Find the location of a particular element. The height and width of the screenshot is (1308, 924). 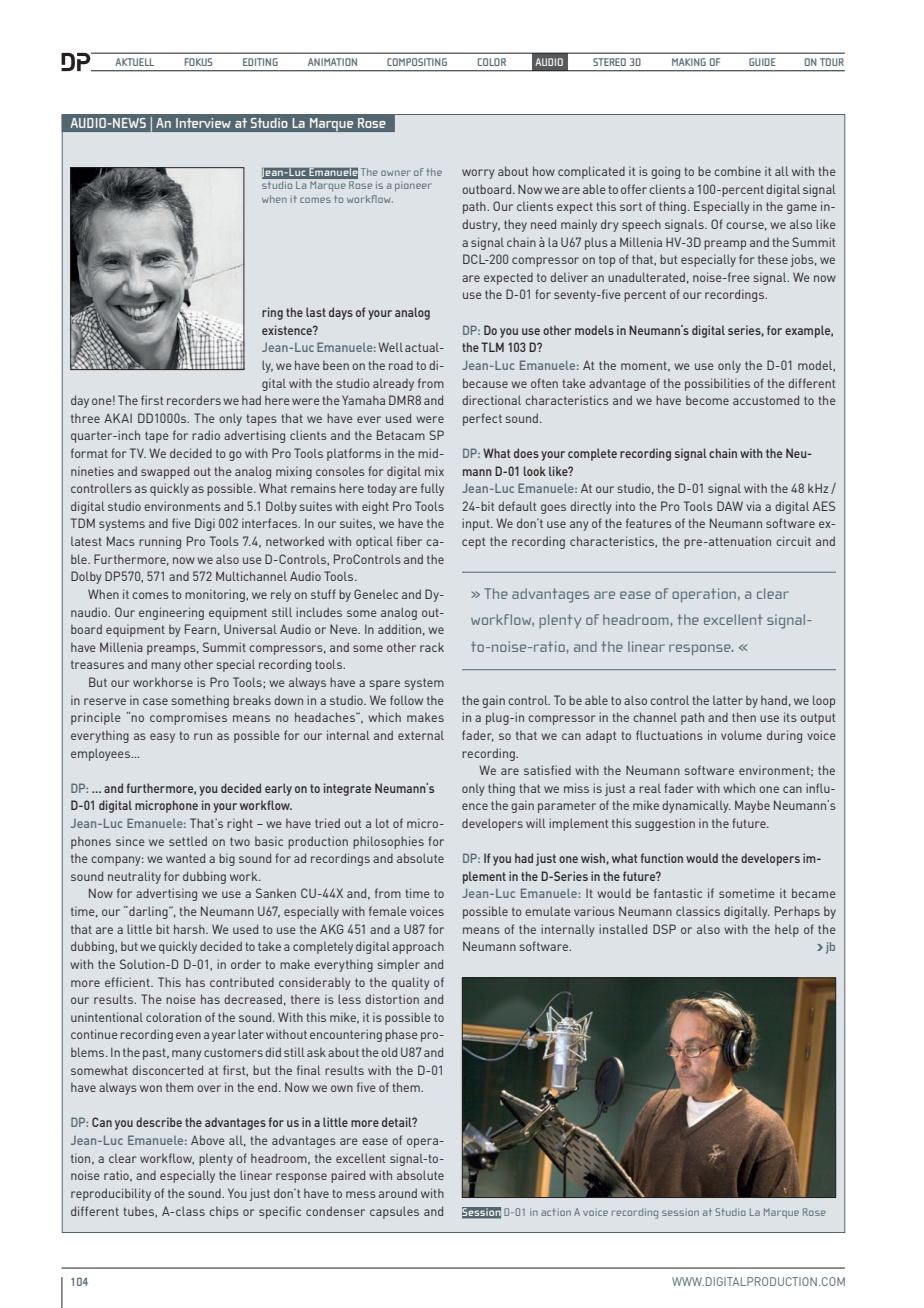

latter is located at coordinates (728, 700).
